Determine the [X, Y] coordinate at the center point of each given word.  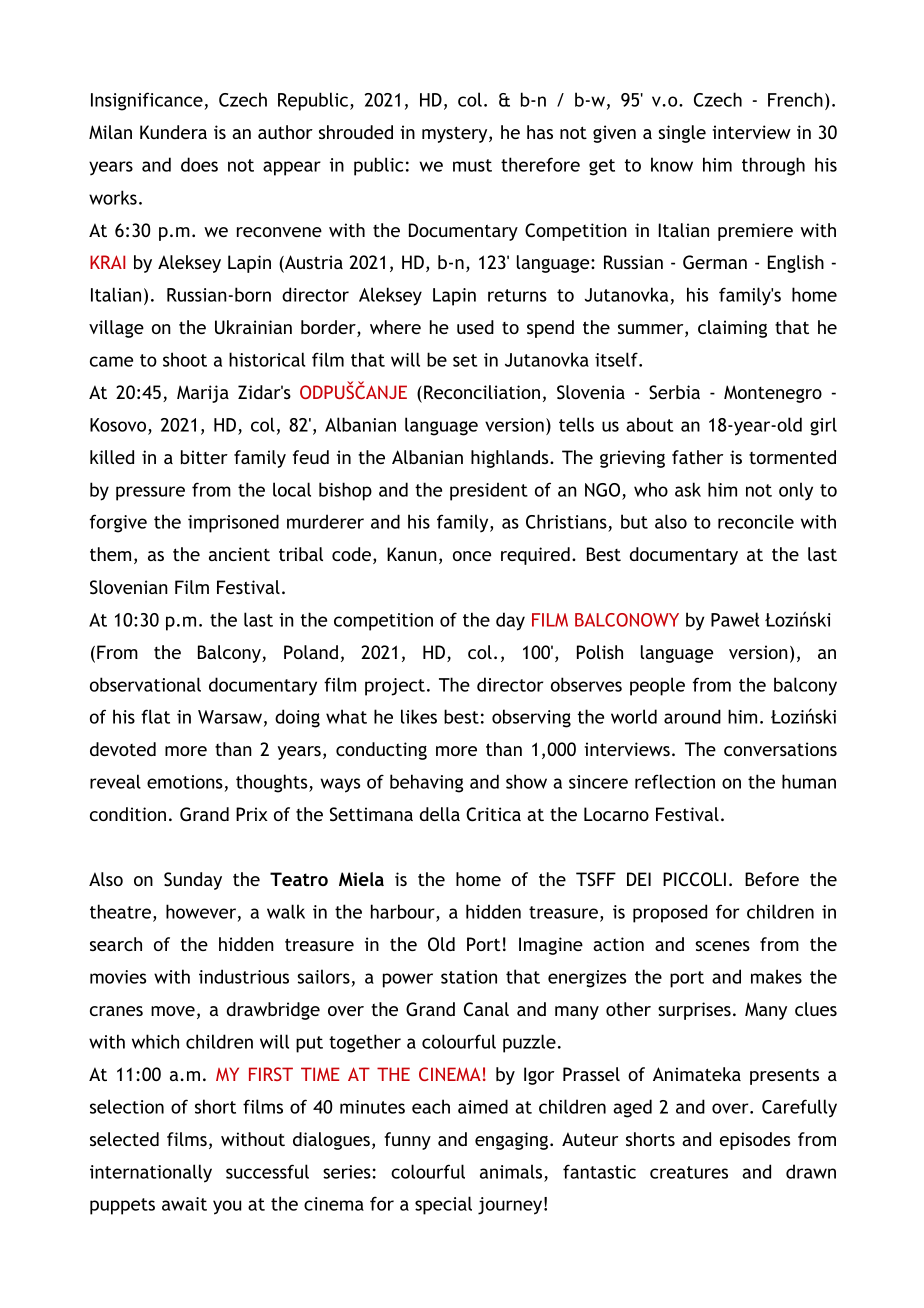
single [682, 134]
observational [145, 684]
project [395, 687]
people [657, 686]
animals [511, 1171]
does [199, 164]
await [184, 1204]
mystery [456, 134]
